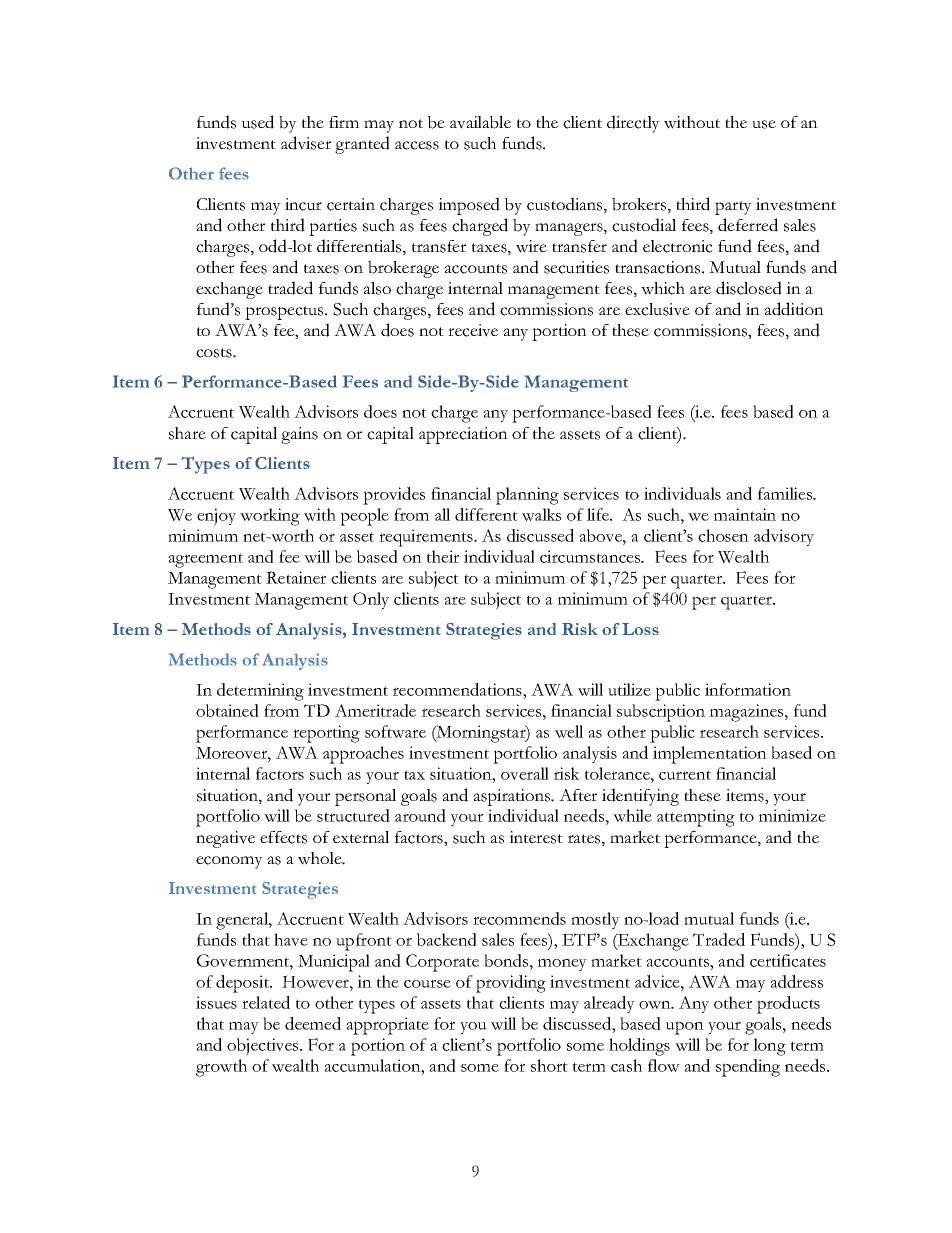 This page has width=952, height=1233. I want to click on Retainer, so click(296, 577).
